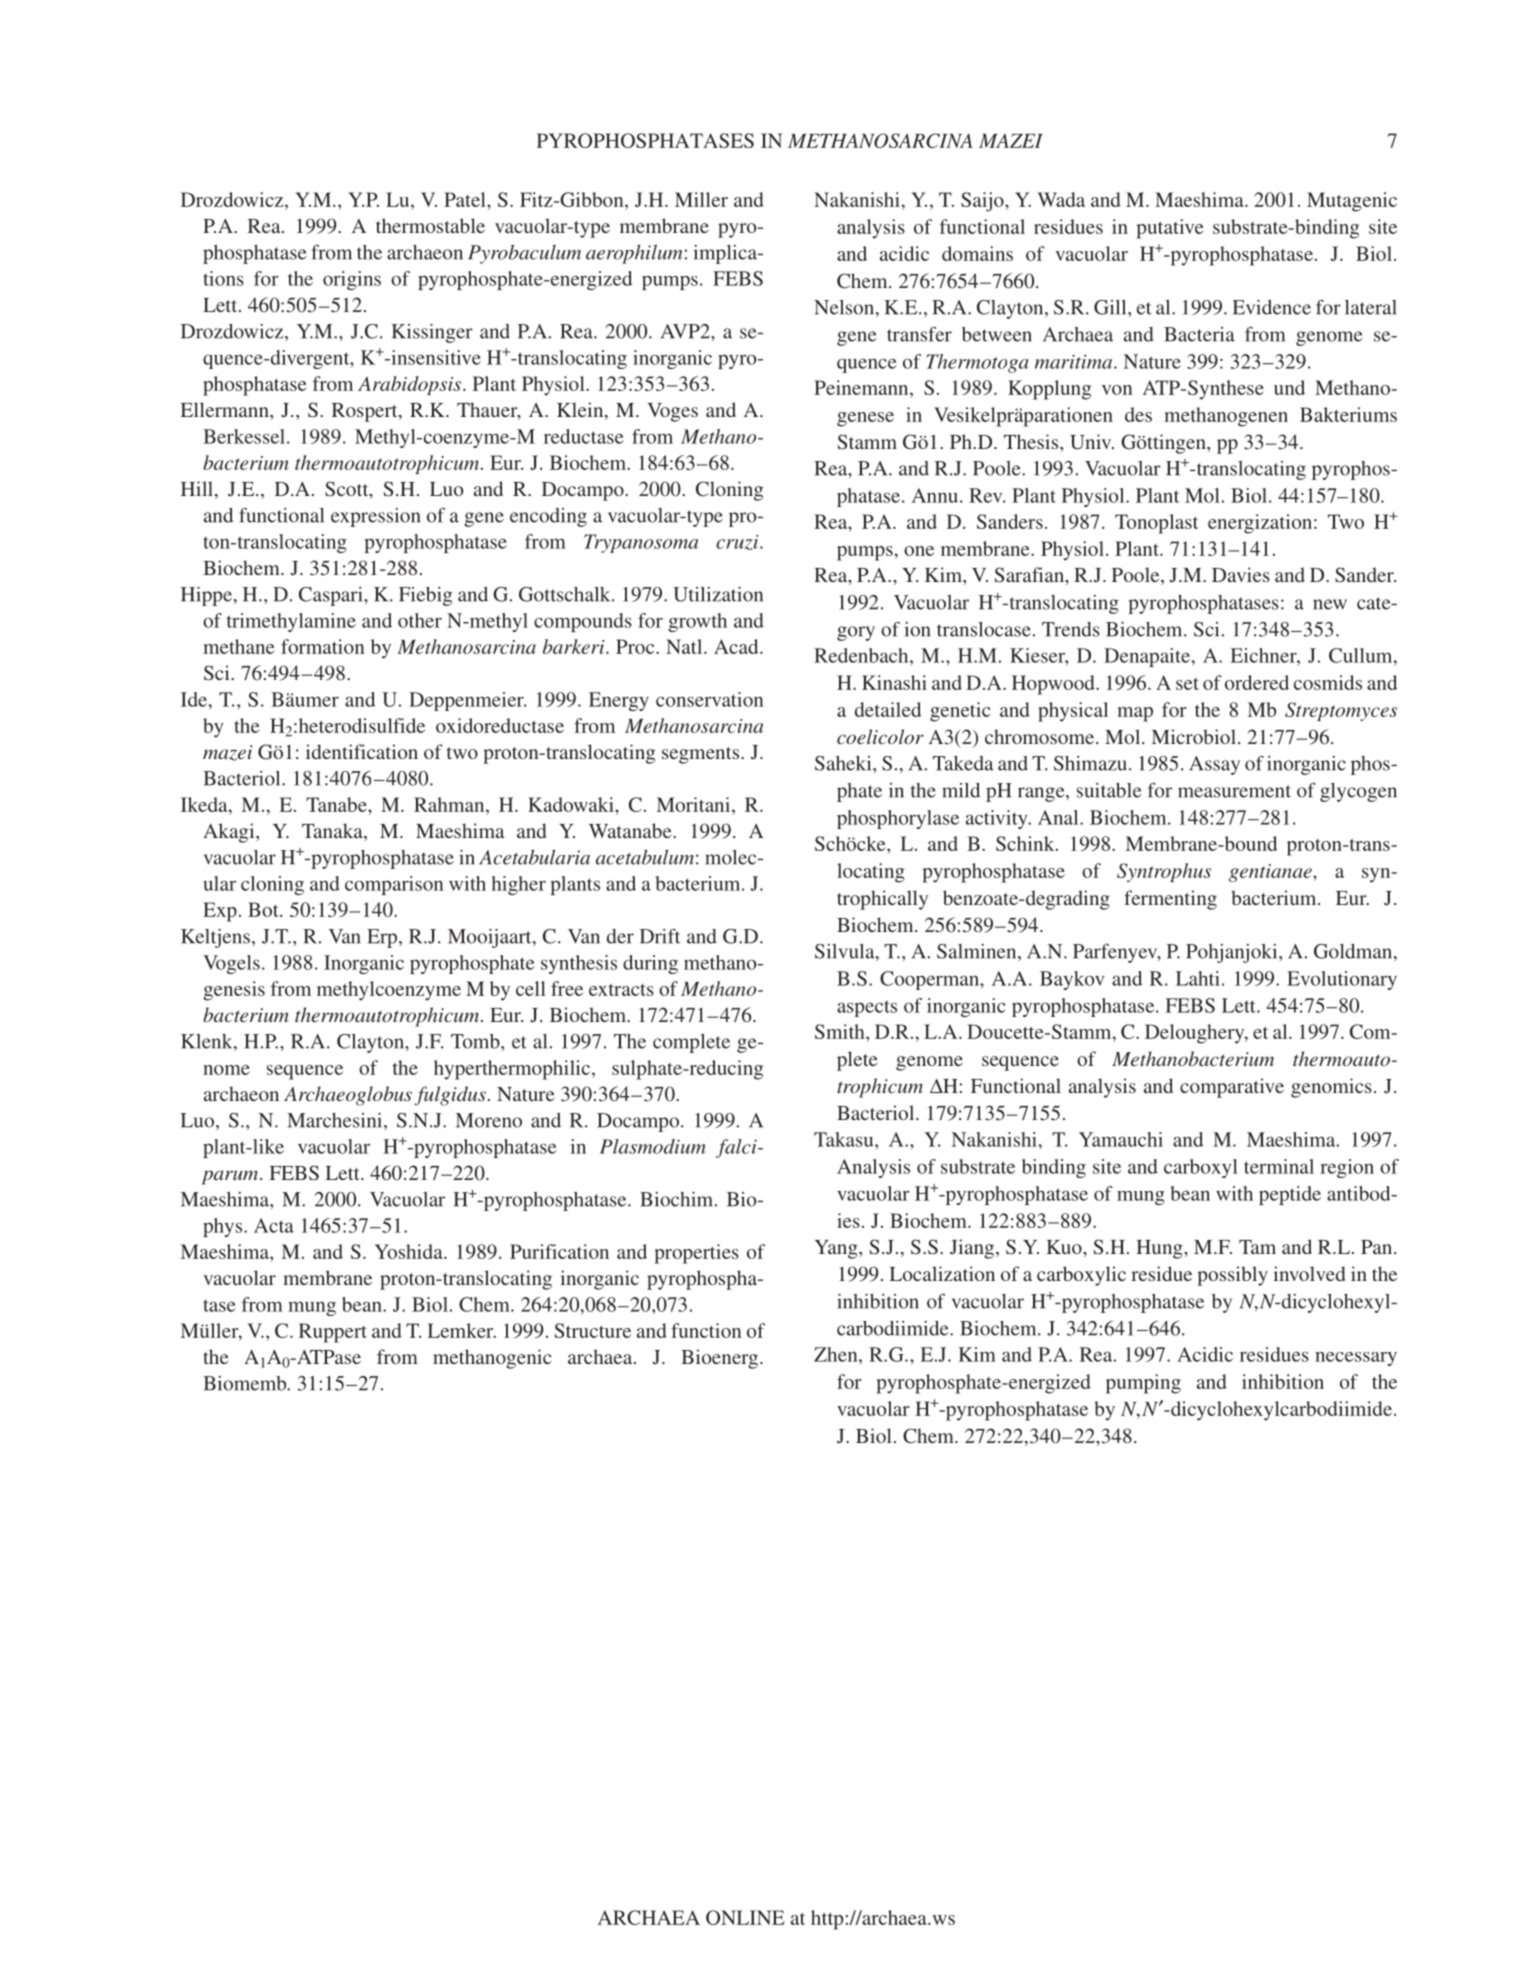 Image resolution: width=1533 pixels, height=1984 pixels. What do you see at coordinates (1234, 791) in the page?
I see `measurement` at bounding box center [1234, 791].
